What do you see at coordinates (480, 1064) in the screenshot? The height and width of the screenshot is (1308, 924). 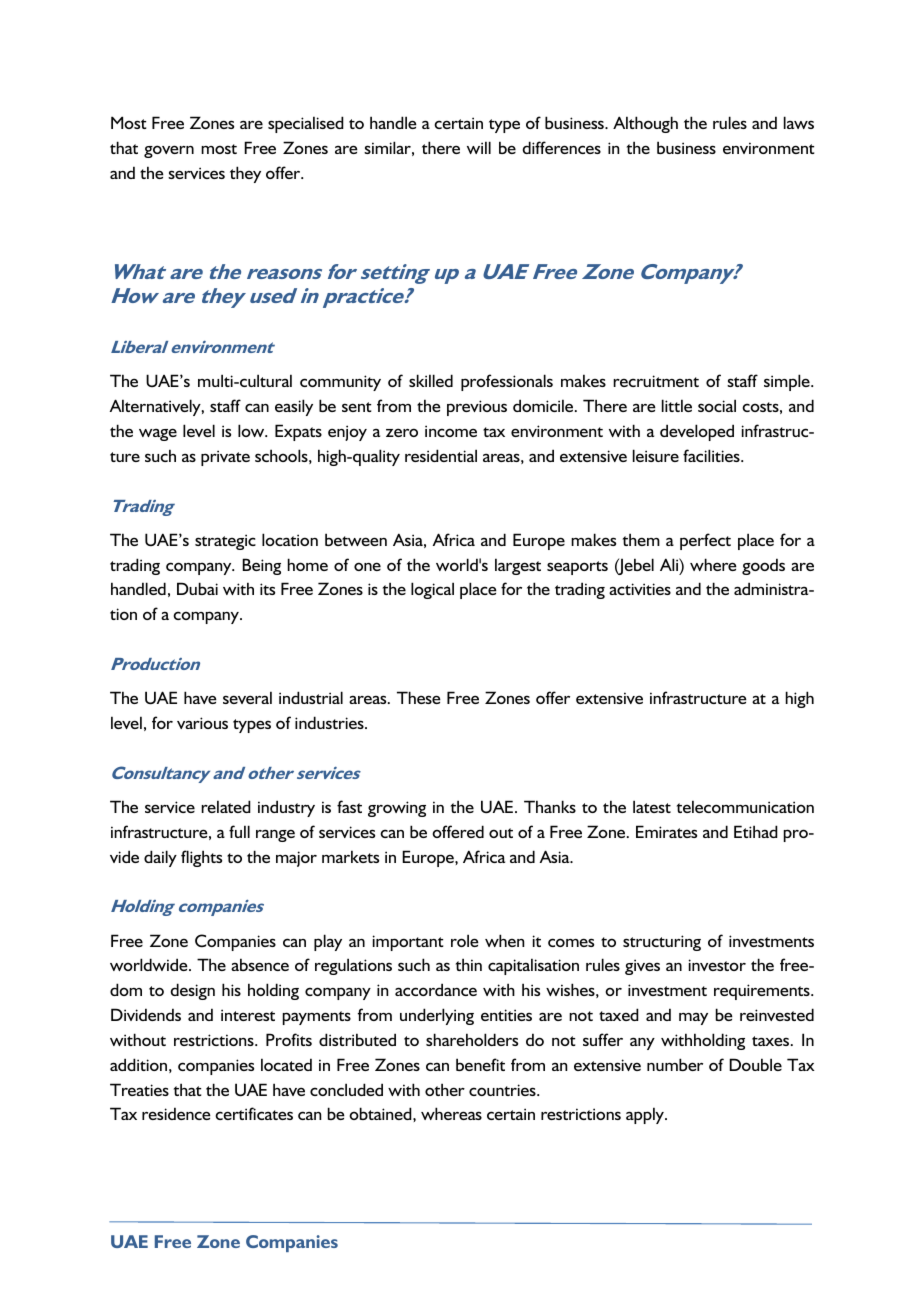 I see `benefit` at bounding box center [480, 1064].
